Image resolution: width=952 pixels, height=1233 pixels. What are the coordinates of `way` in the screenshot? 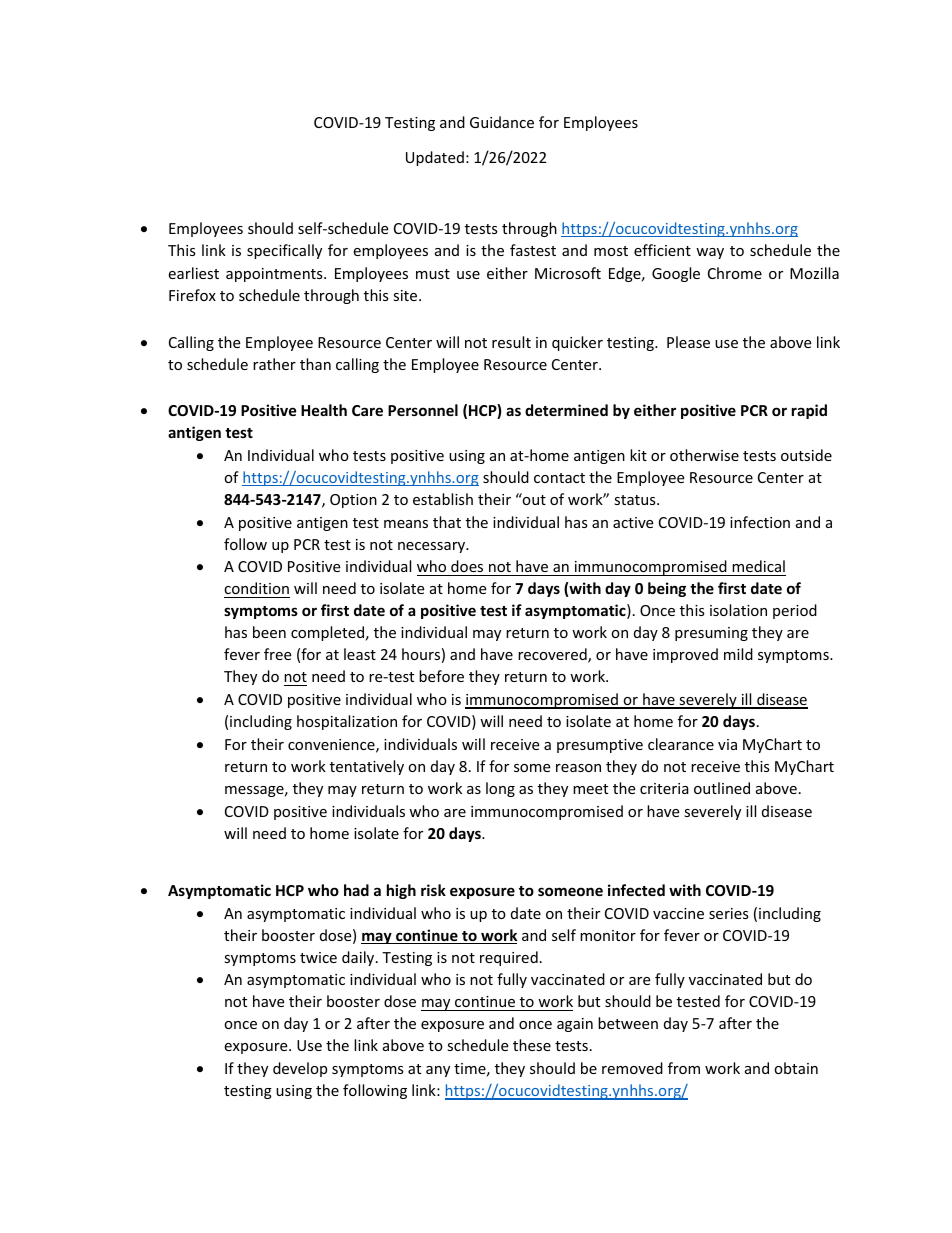 It's located at (710, 253).
